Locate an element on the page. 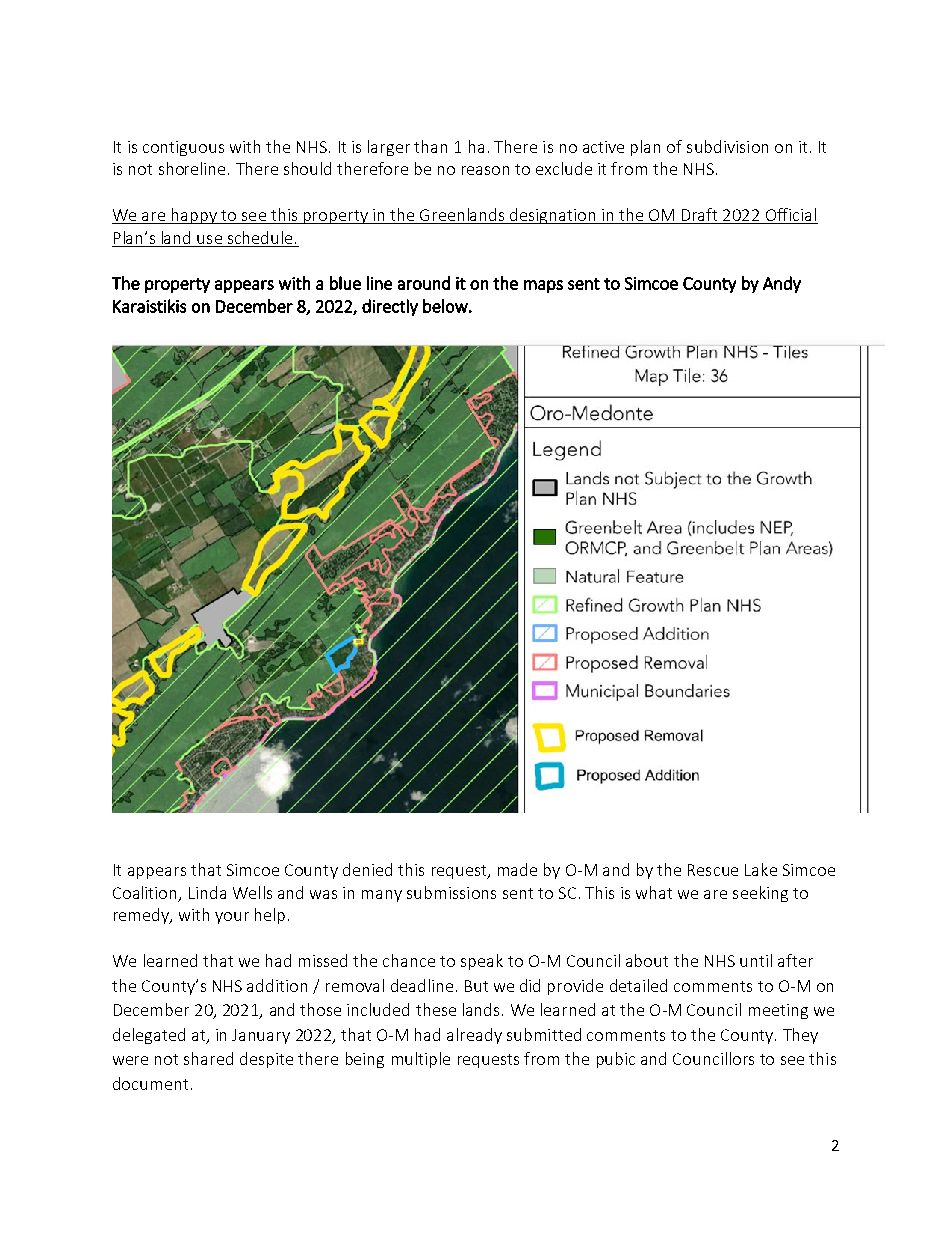  reason is located at coordinates (485, 170).
